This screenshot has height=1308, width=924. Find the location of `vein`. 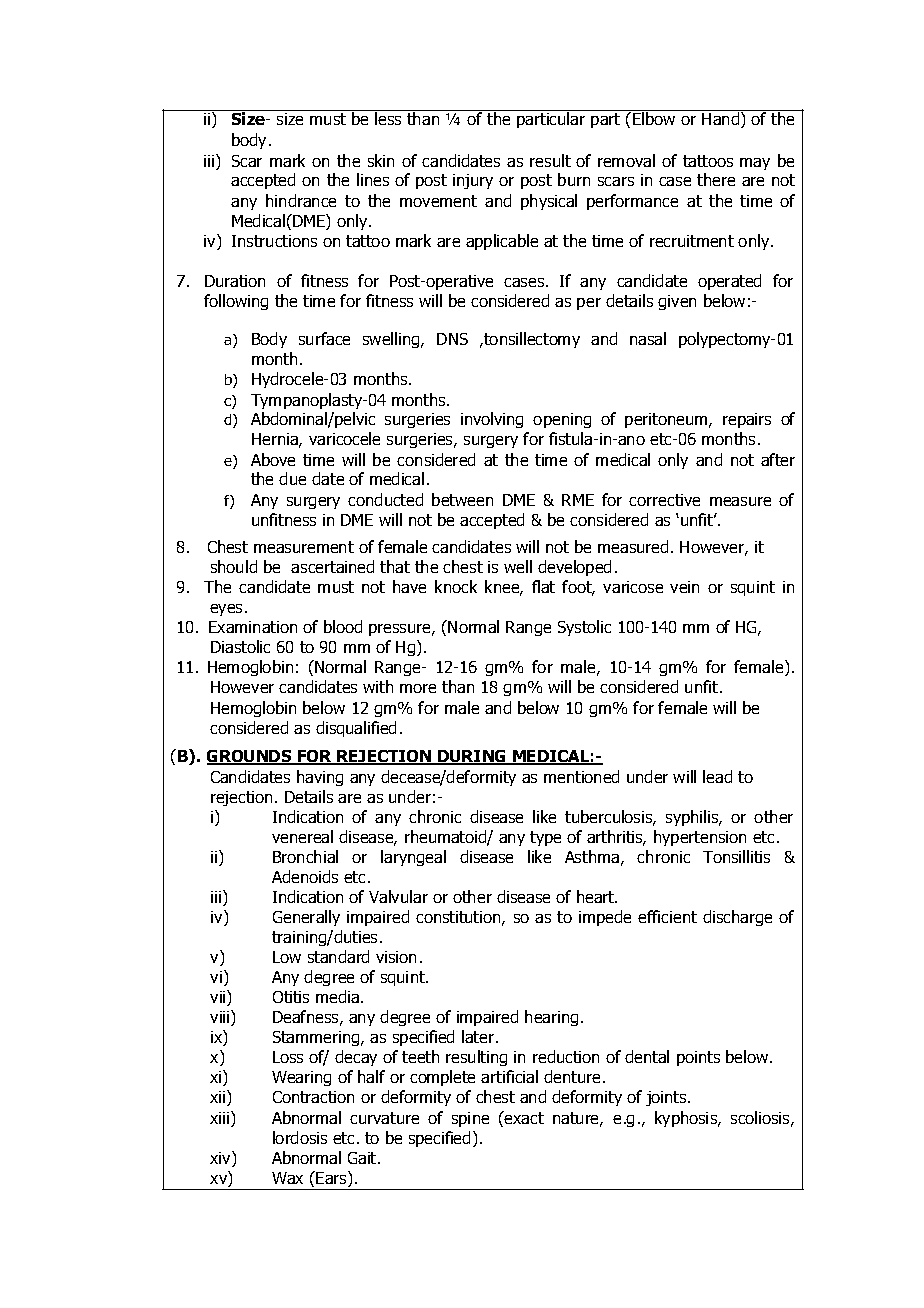

vein is located at coordinates (684, 587).
